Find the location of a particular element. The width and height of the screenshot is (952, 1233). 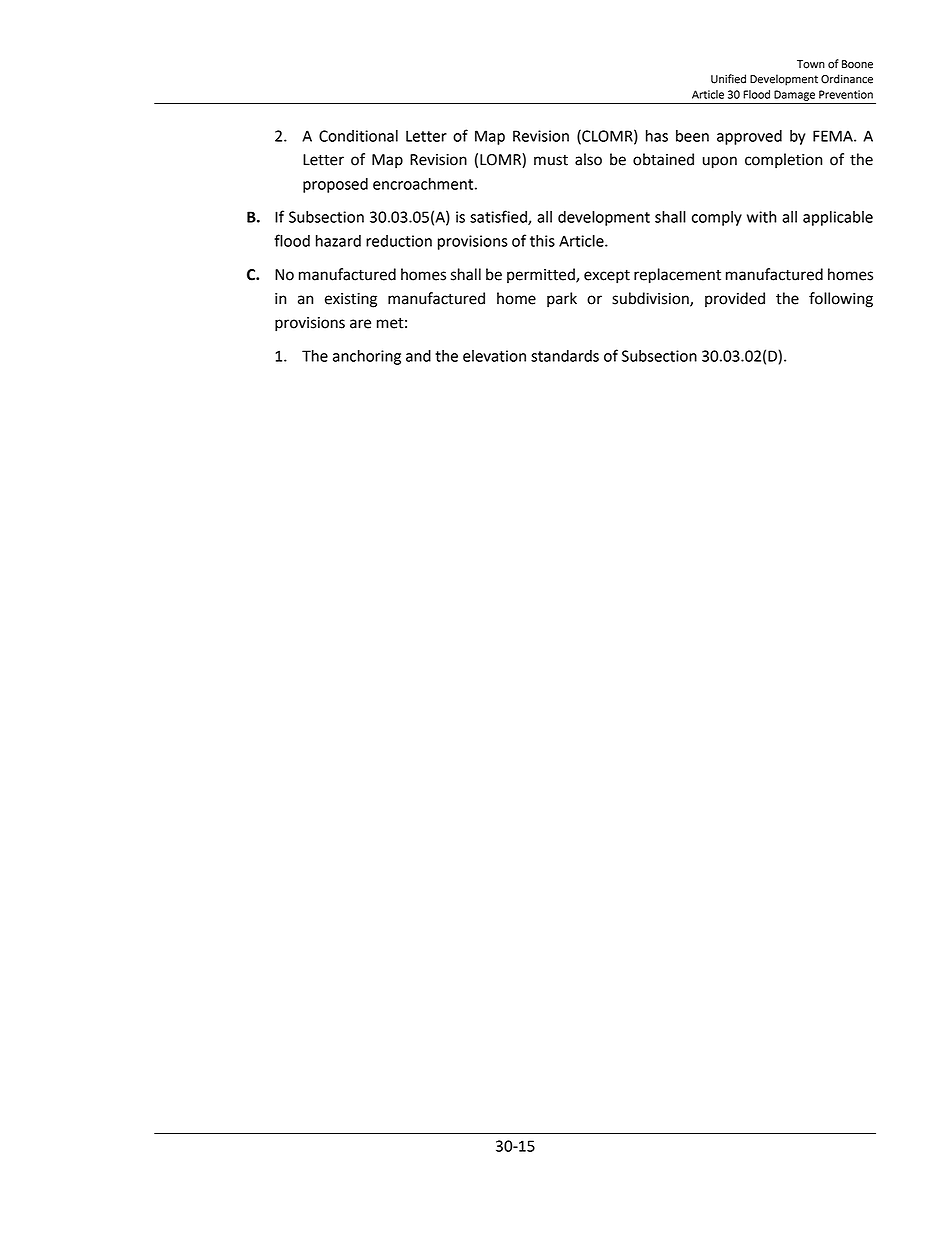

anchoring is located at coordinates (367, 357).
